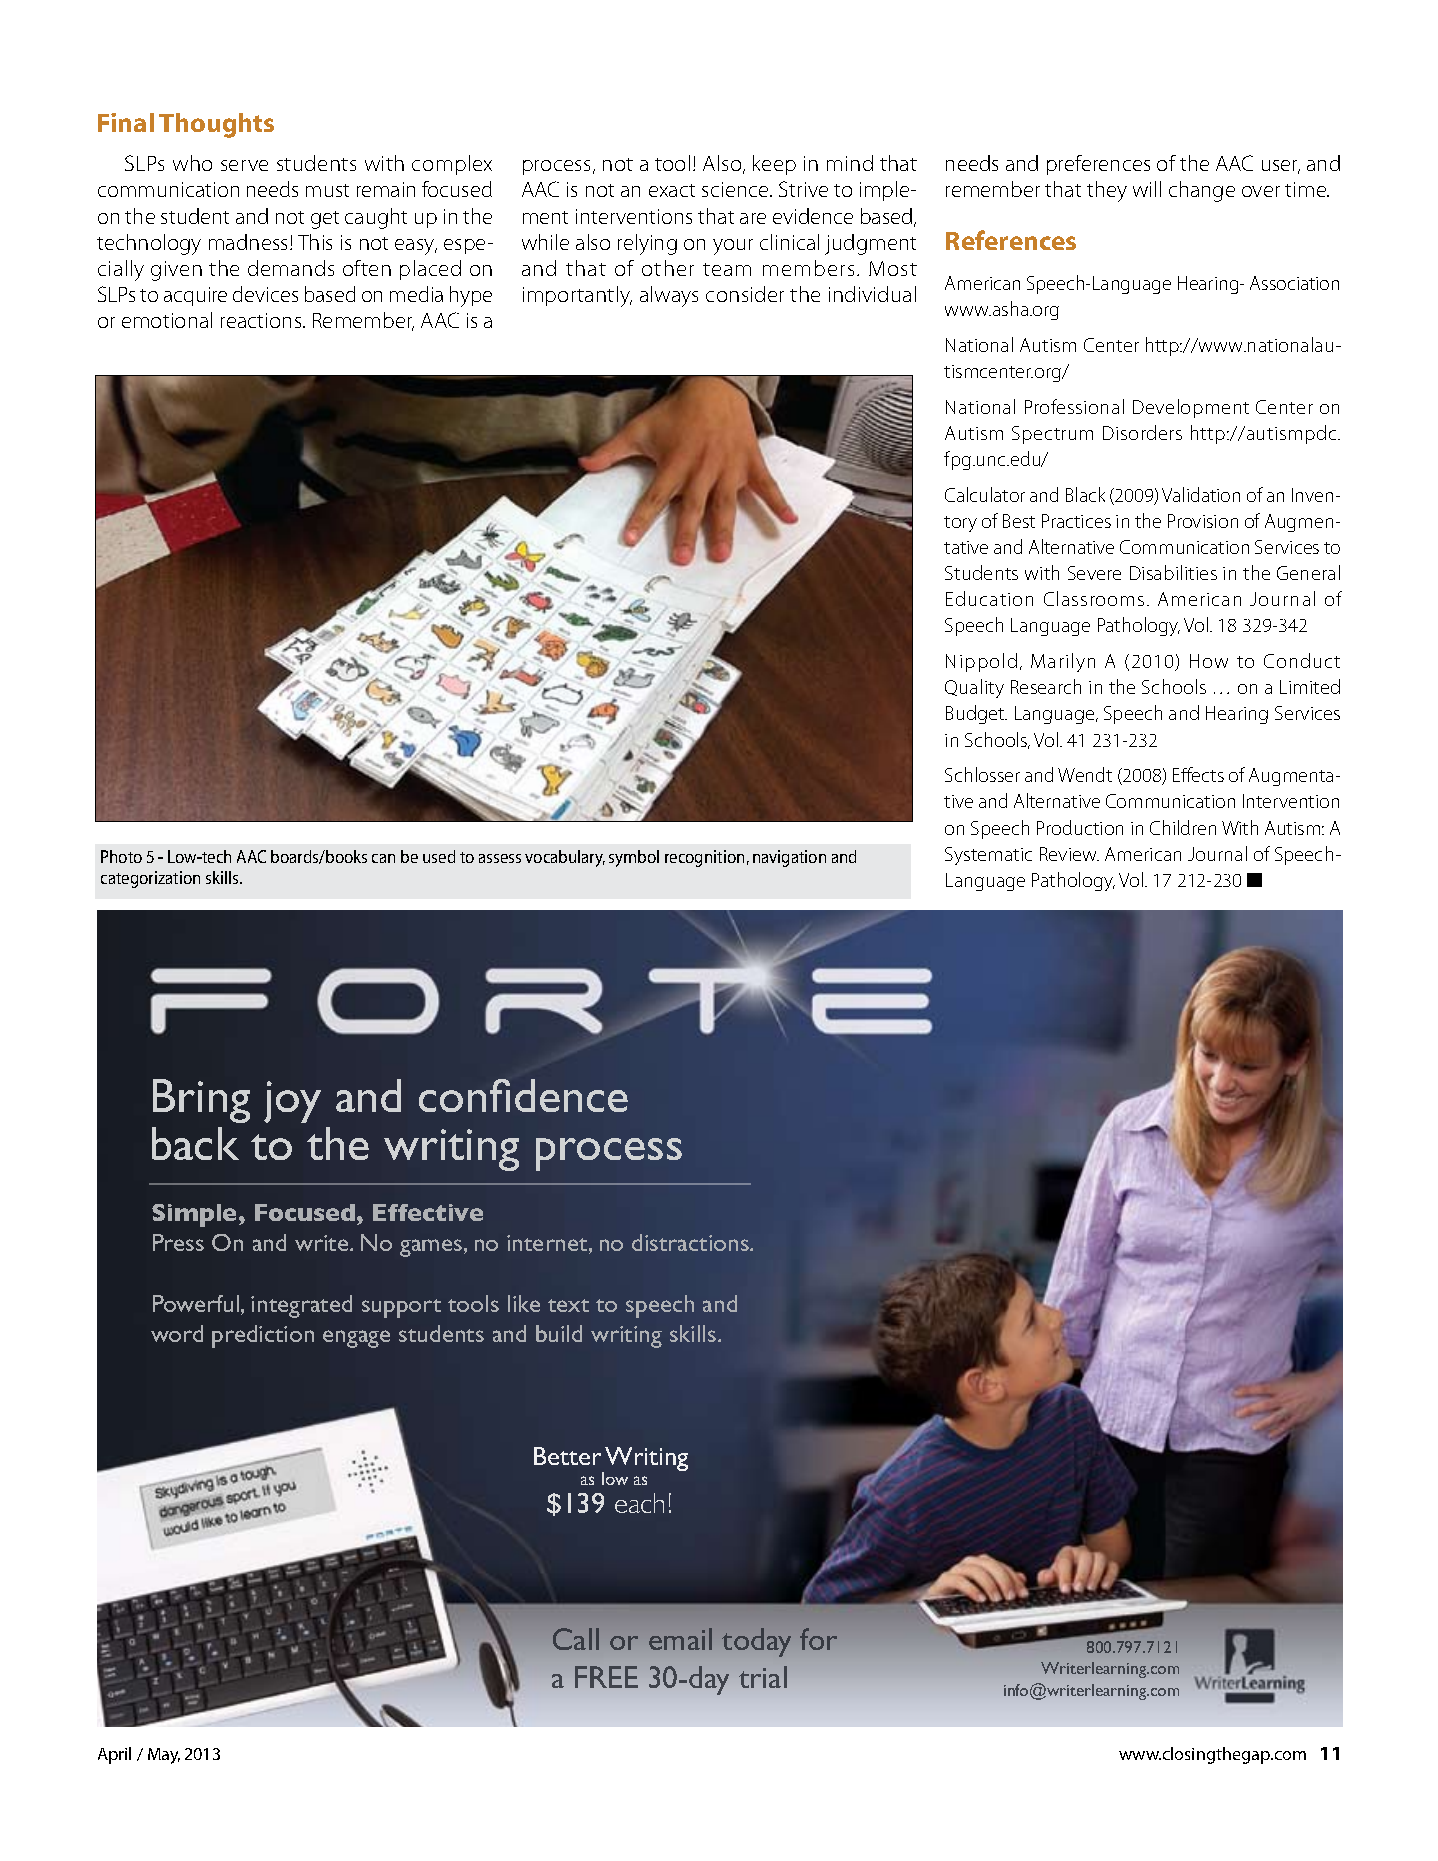  Describe the element at coordinates (736, 189) in the screenshot. I see `science` at that location.
